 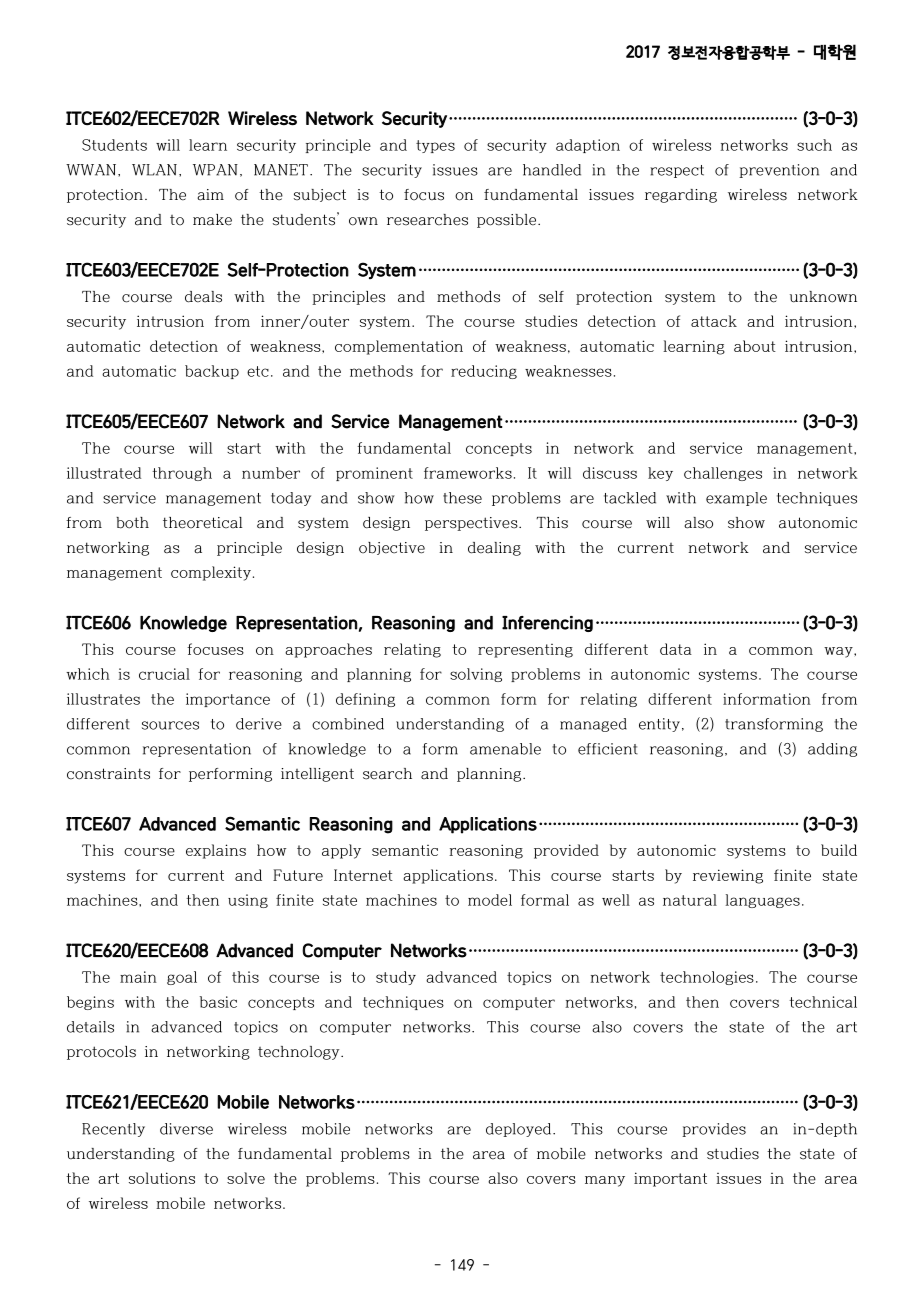 What do you see at coordinates (779, 171) in the image?
I see `prevention` at bounding box center [779, 171].
